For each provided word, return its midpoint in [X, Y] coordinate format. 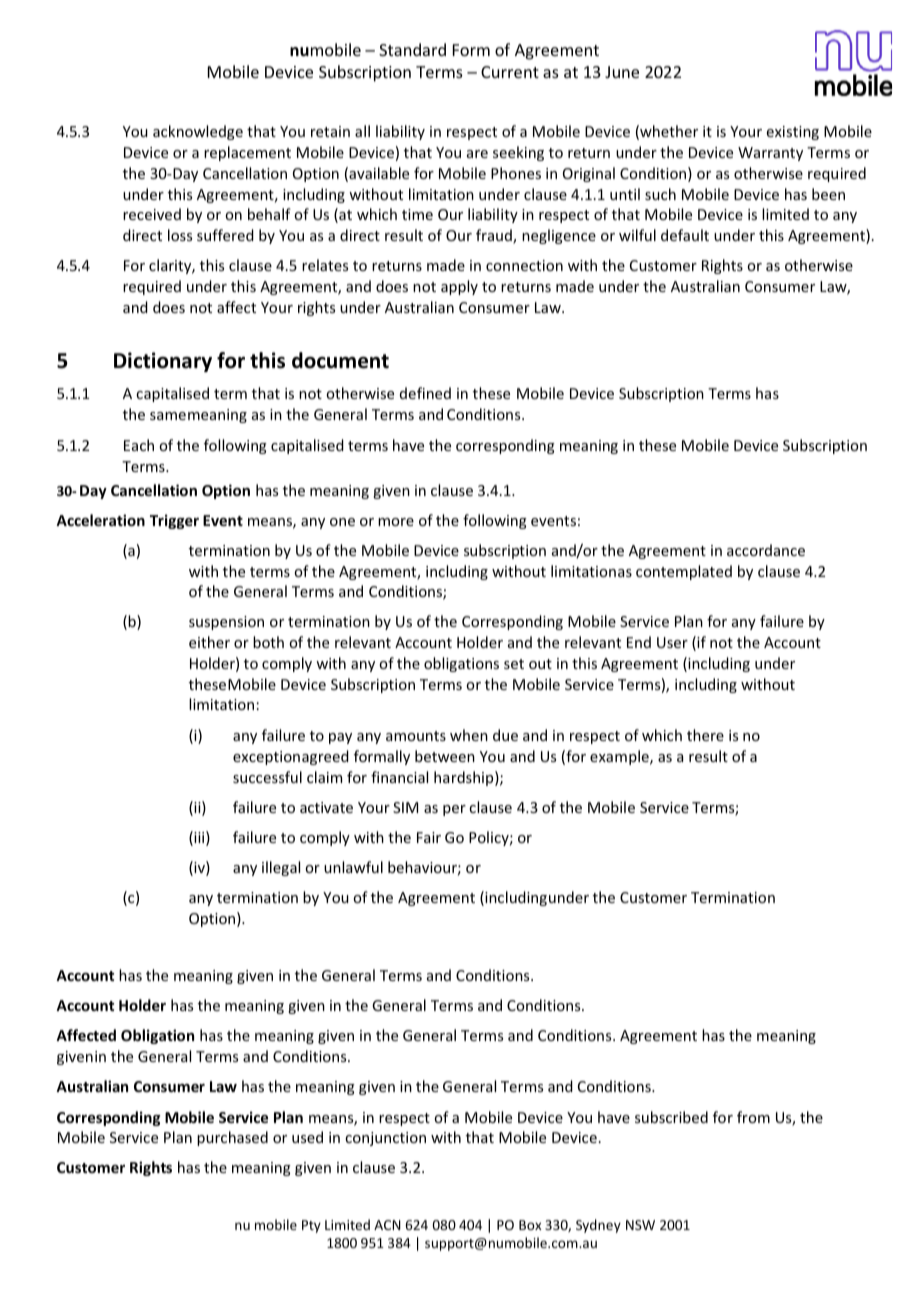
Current [510, 72]
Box [530, 1225]
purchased [232, 1138]
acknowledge [198, 132]
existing [793, 133]
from [753, 1117]
